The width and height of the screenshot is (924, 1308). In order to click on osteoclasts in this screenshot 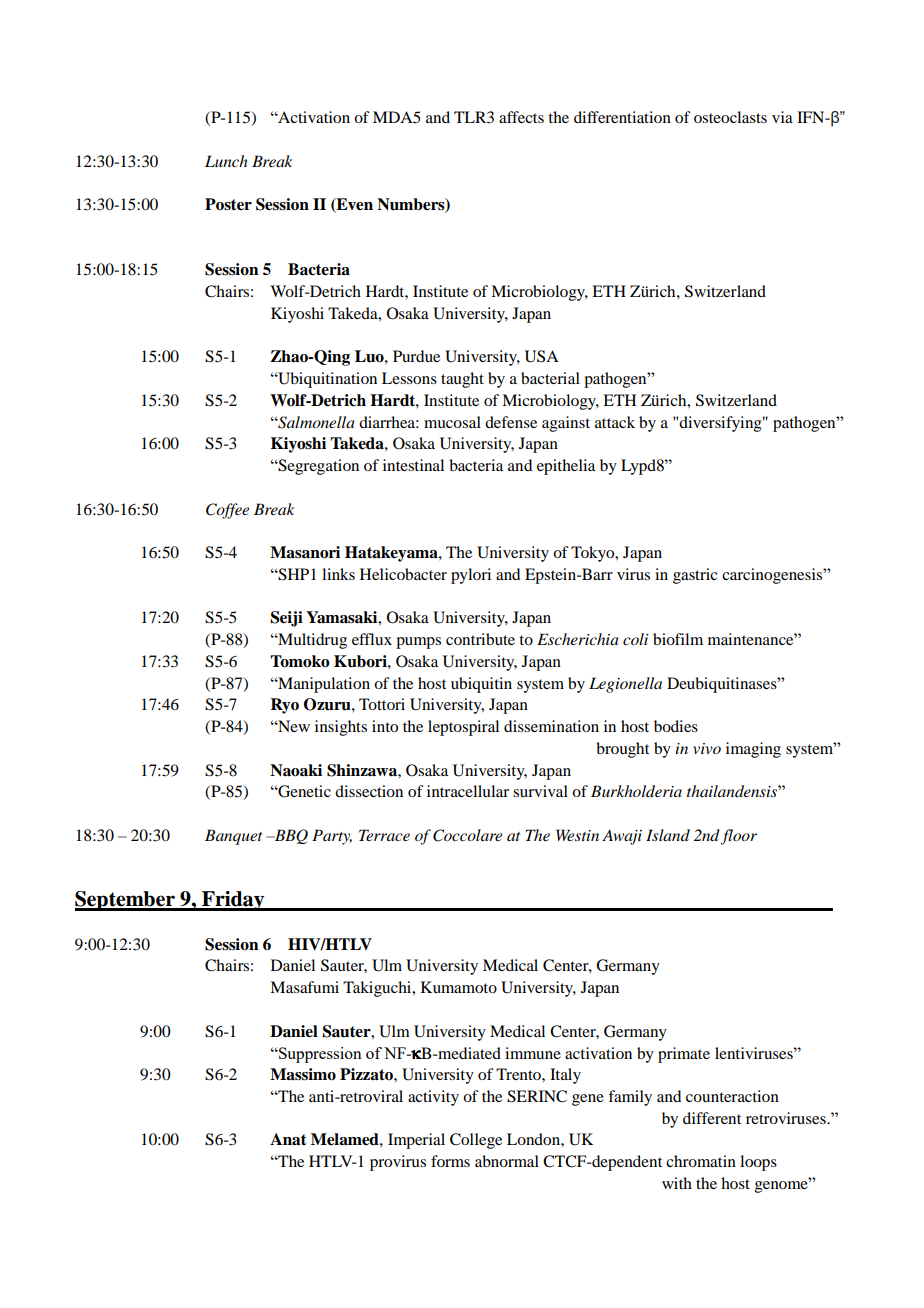, I will do `click(730, 117)`.
